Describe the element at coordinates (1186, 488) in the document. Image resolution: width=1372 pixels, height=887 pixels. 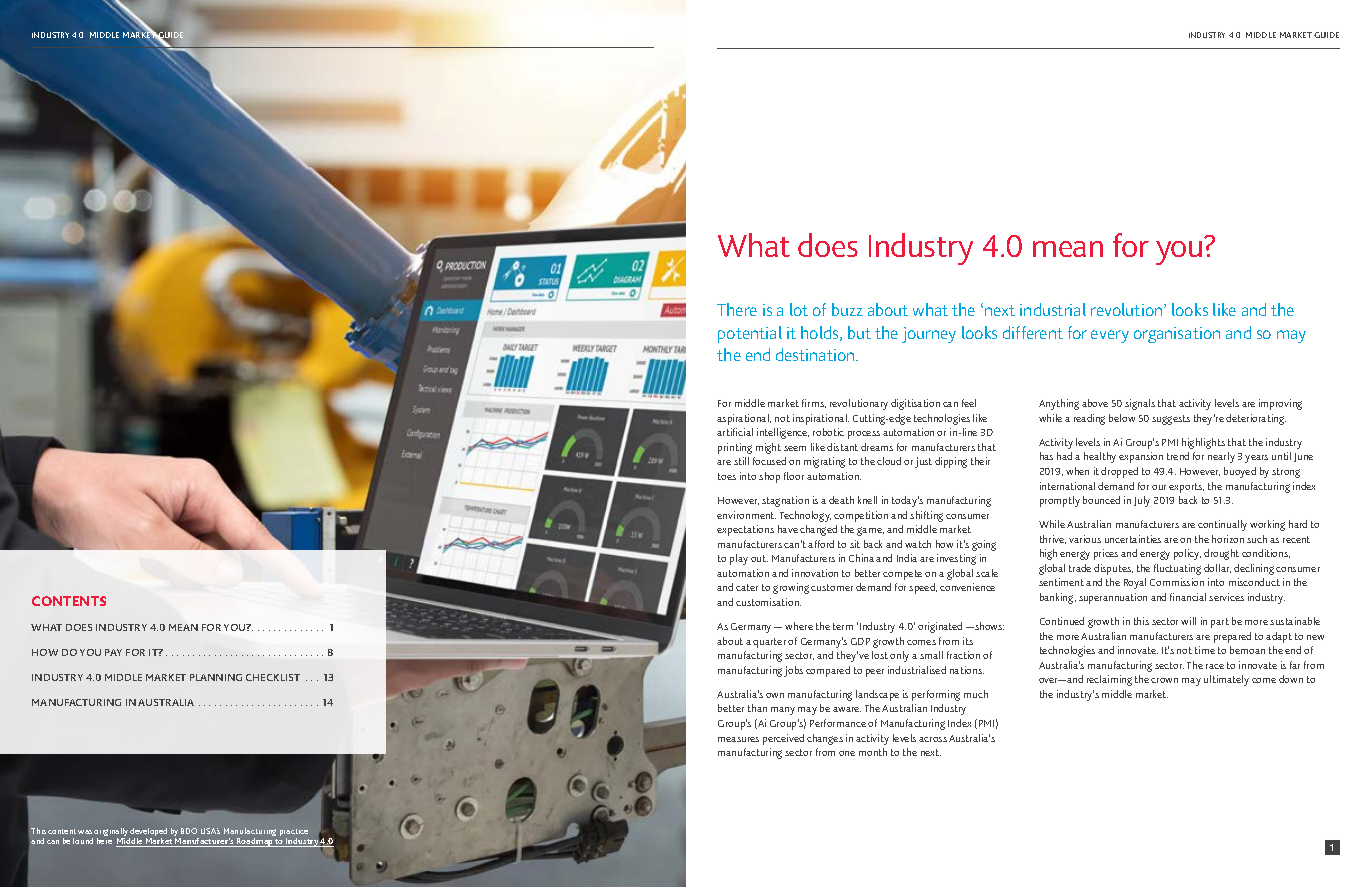
I see `exports` at that location.
